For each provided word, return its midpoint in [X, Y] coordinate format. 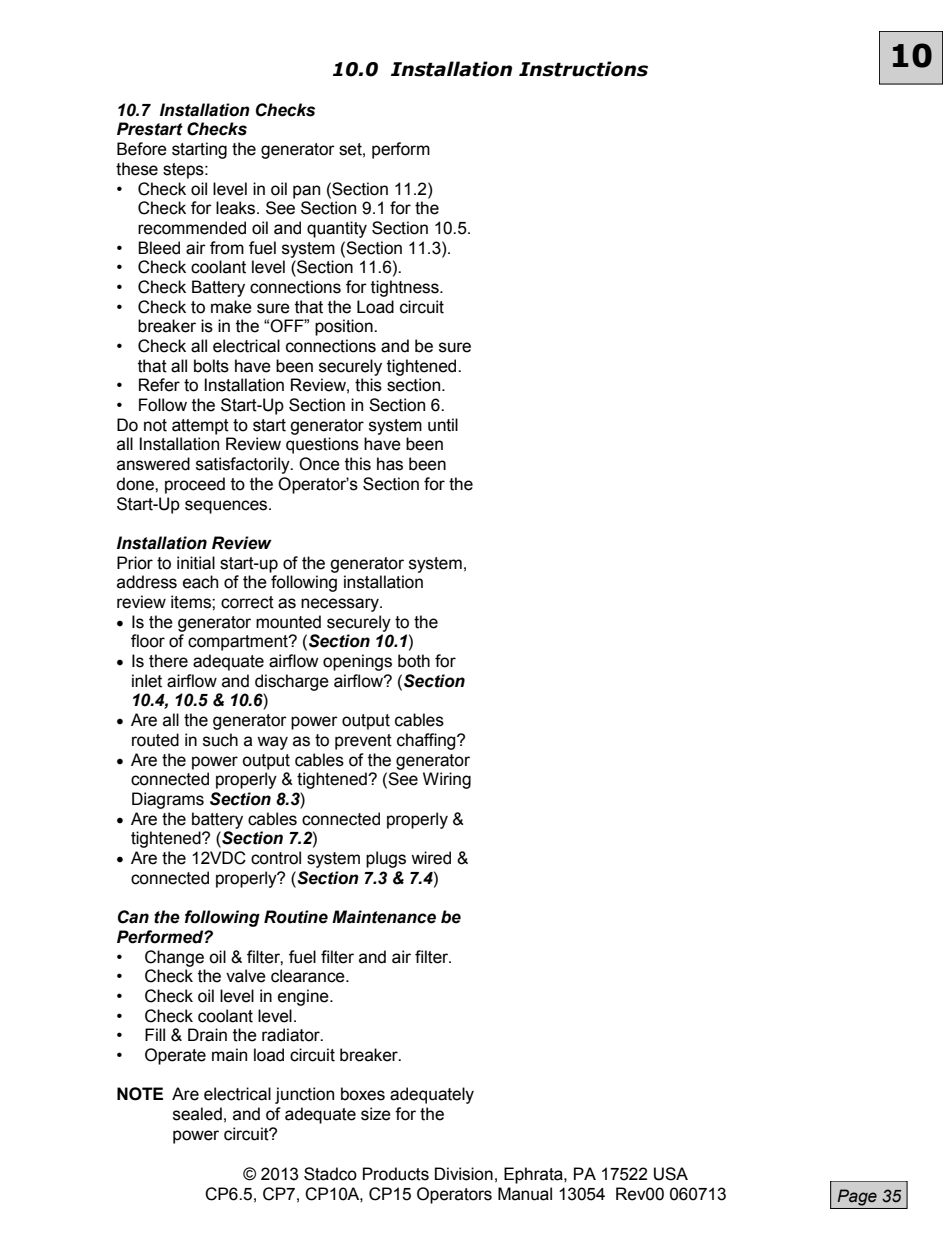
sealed [197, 1114]
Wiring [447, 780]
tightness [406, 288]
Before [142, 149]
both [414, 661]
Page [857, 1197]
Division [464, 1174]
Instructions [583, 69]
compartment [239, 643]
